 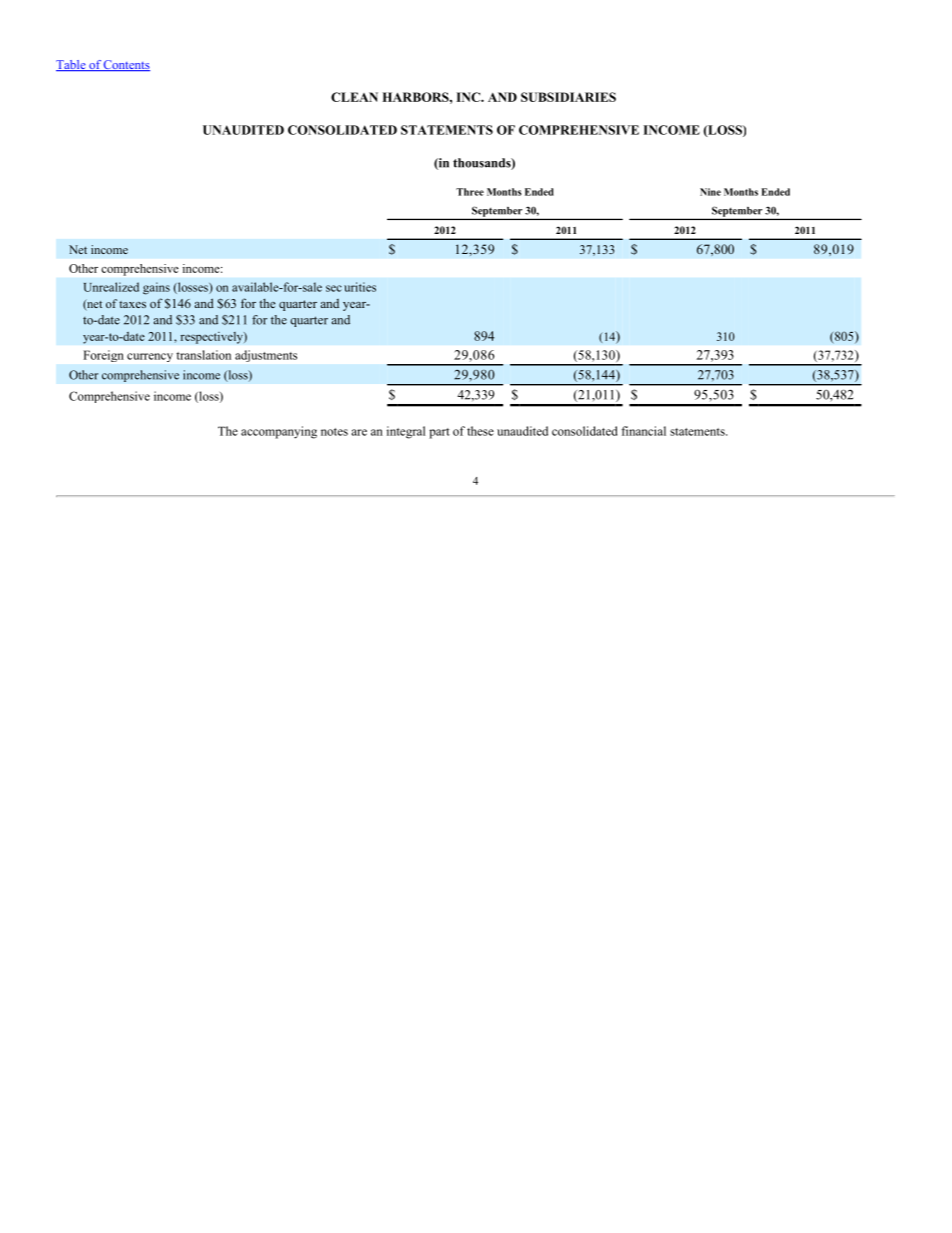 What do you see at coordinates (406, 432) in the screenshot?
I see `integral` at bounding box center [406, 432].
